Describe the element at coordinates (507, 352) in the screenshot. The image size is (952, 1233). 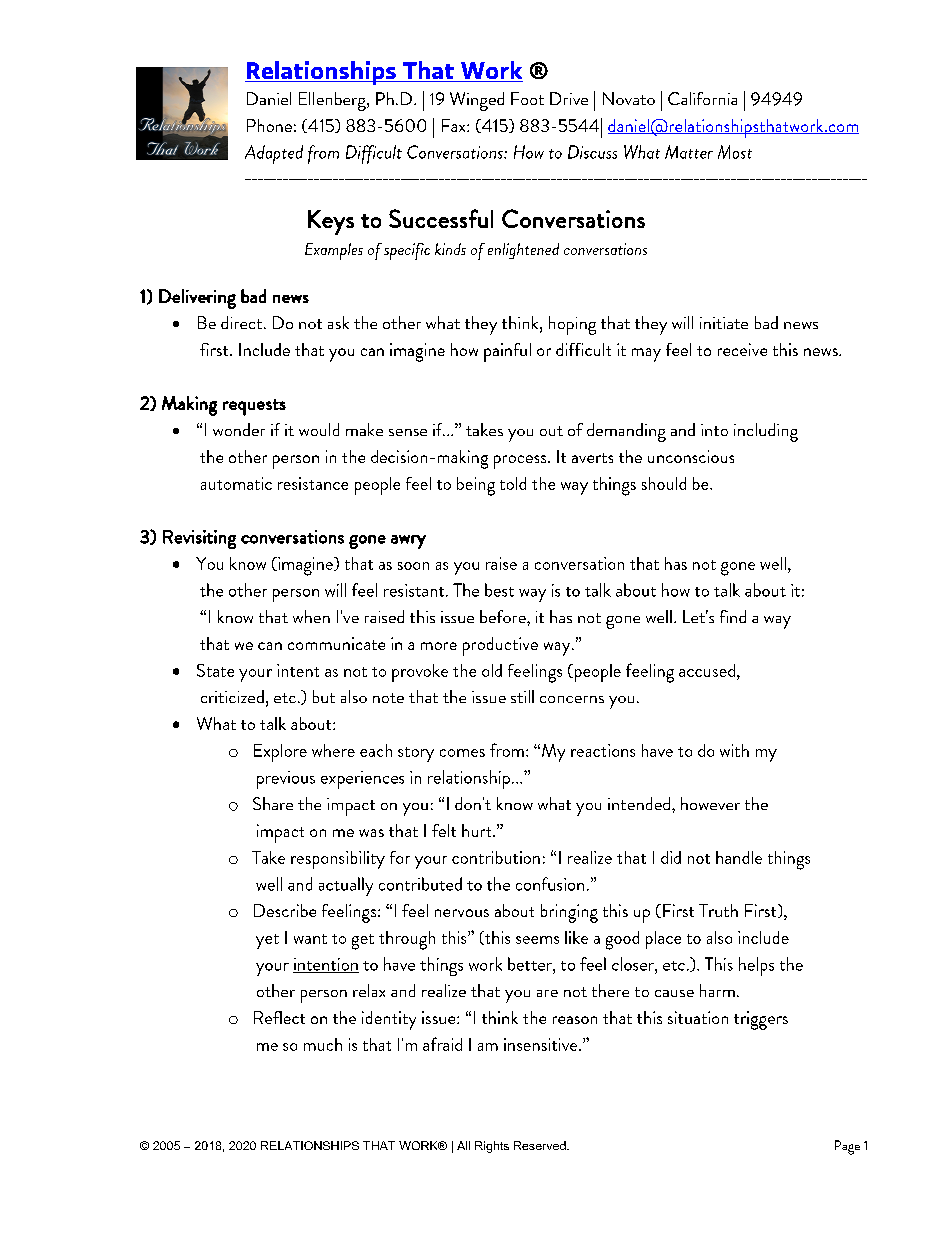
I see `painful` at that location.
